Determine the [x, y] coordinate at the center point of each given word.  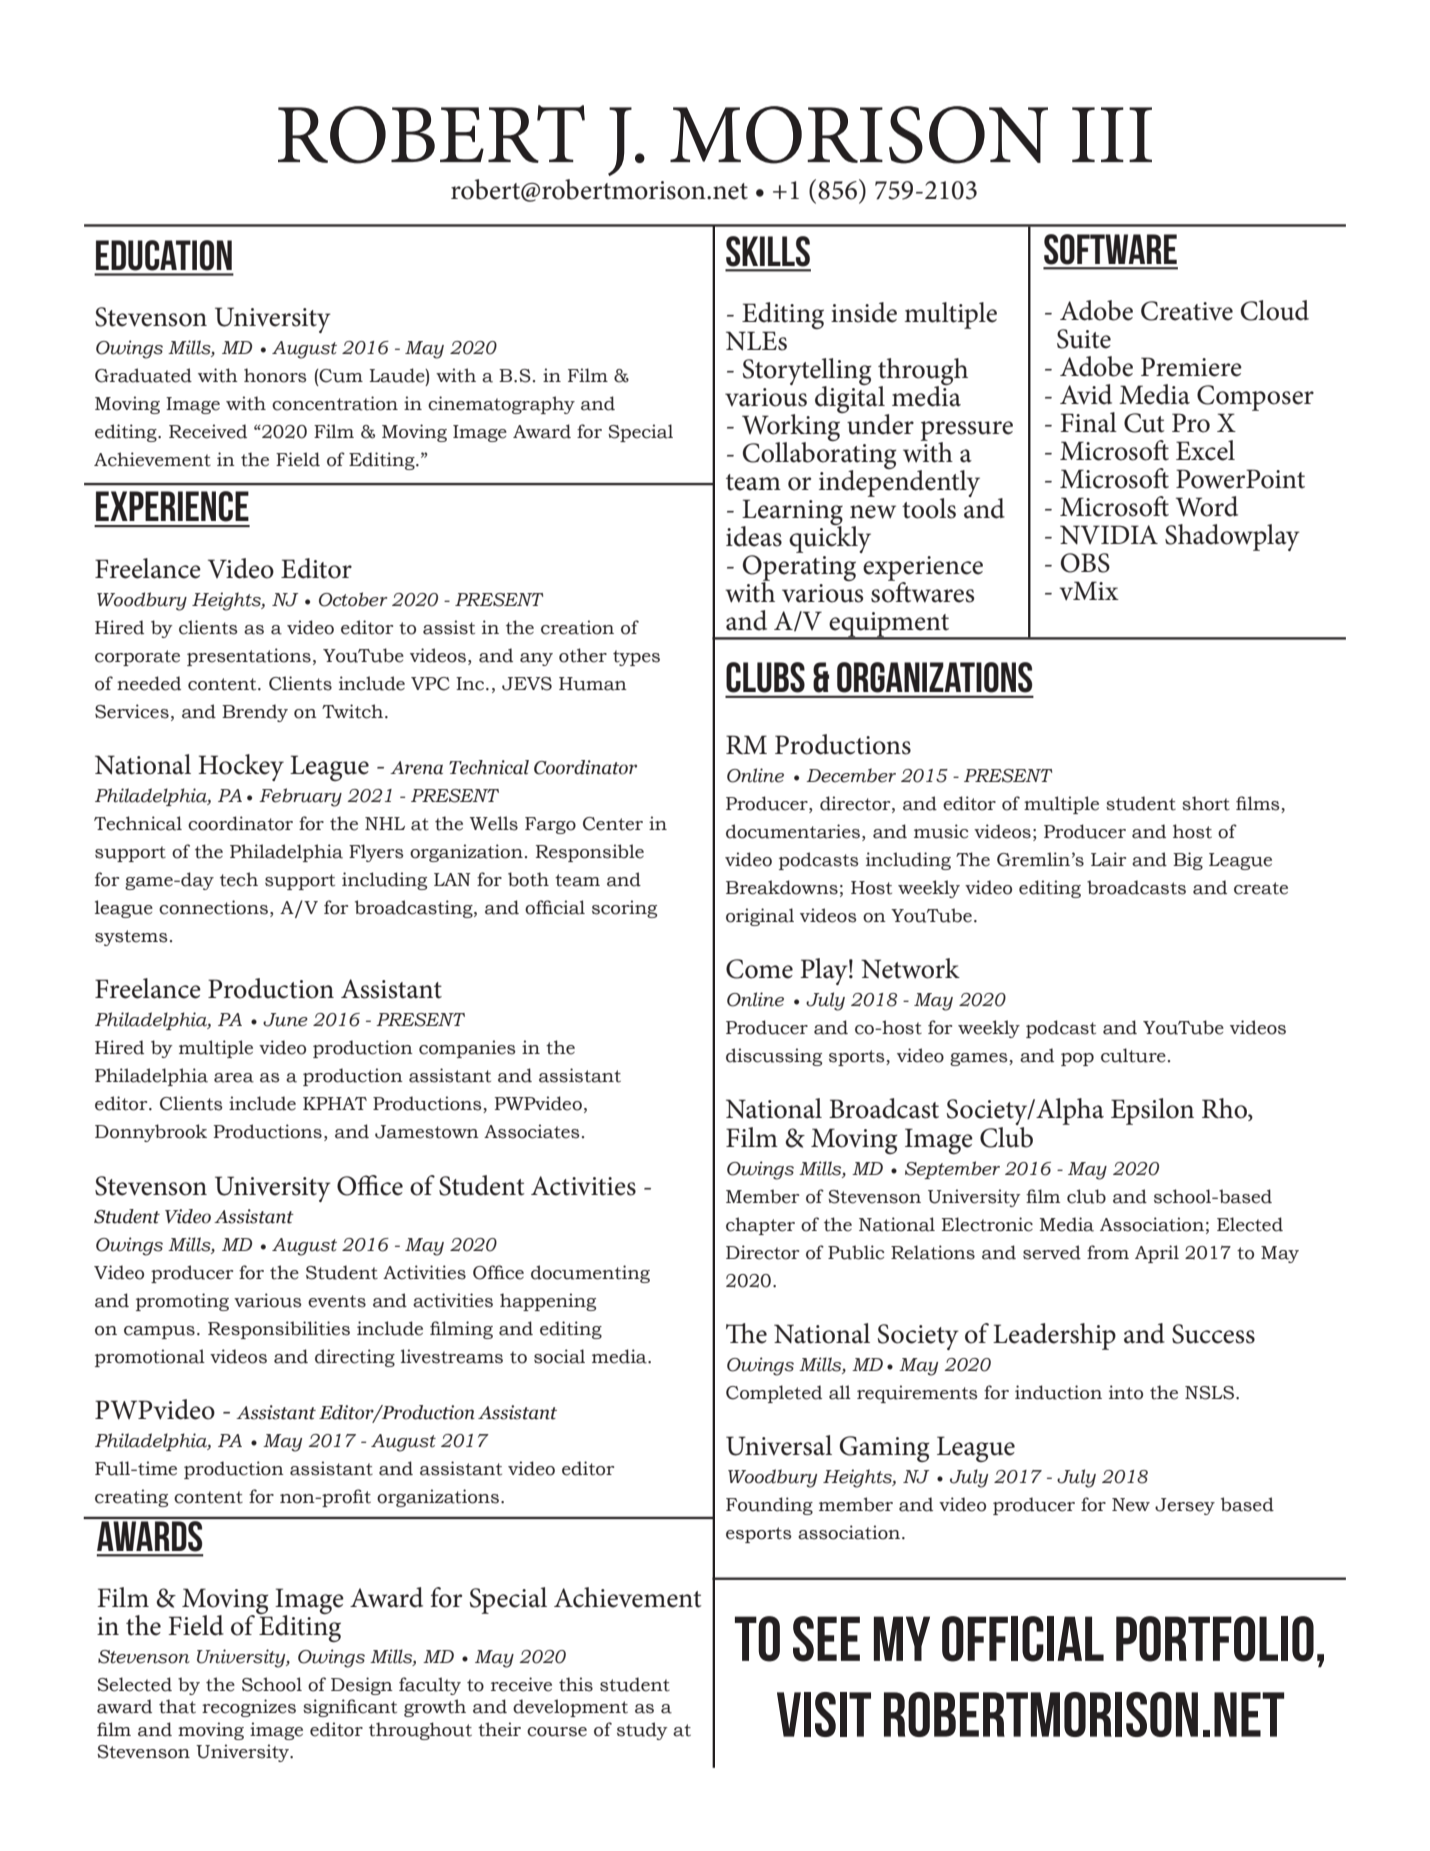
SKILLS [768, 251]
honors [275, 375]
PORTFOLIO [1215, 1639]
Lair [1108, 859]
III [1112, 134]
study [642, 1731]
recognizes [249, 1708]
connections [213, 907]
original [760, 917]
